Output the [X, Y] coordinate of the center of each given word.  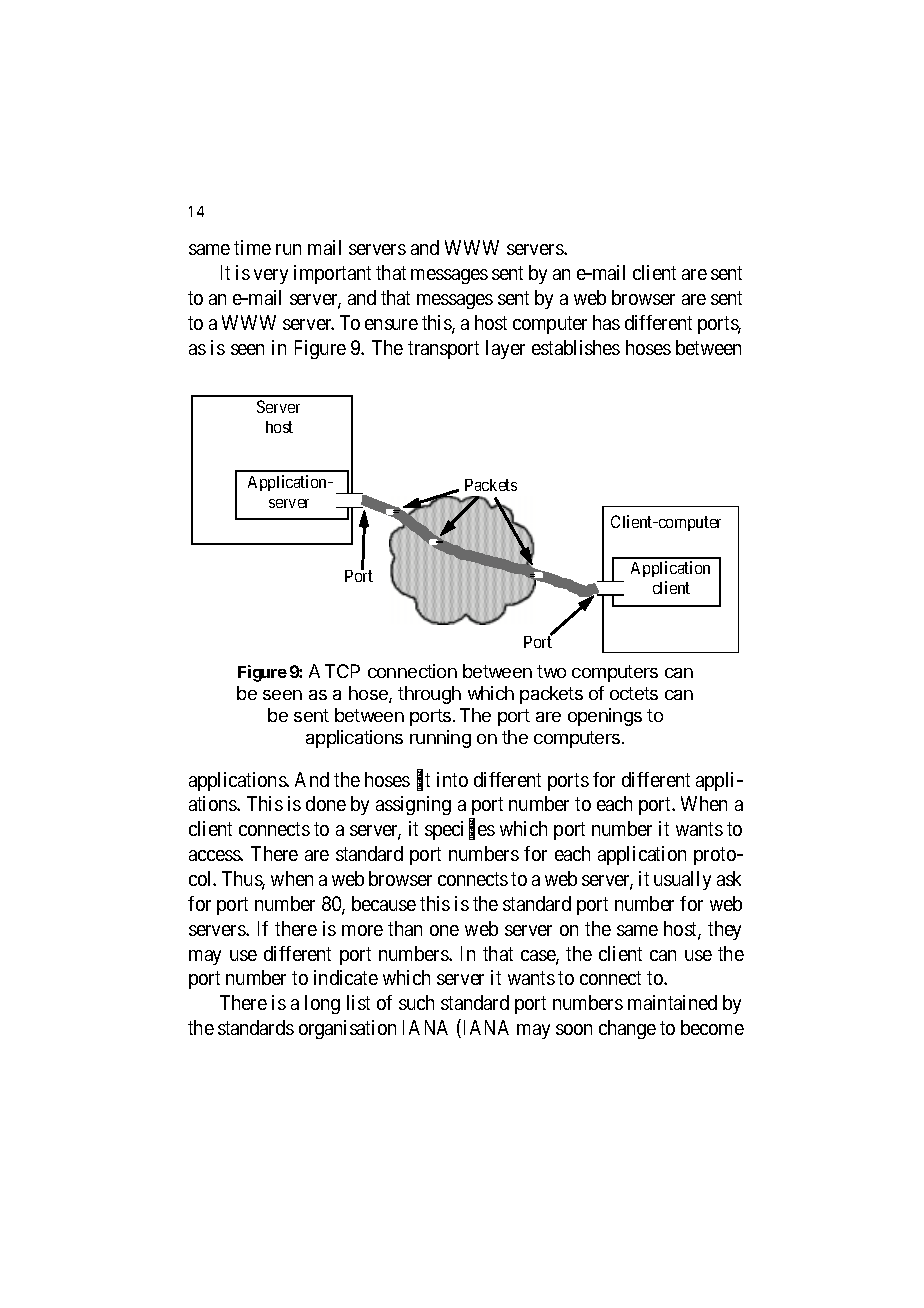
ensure [391, 324]
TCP [342, 671]
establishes [576, 347]
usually [682, 880]
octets [634, 693]
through [429, 695]
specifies [460, 830]
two [551, 671]
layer [505, 349]
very [271, 276]
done [326, 803]
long [322, 1004]
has [606, 322]
